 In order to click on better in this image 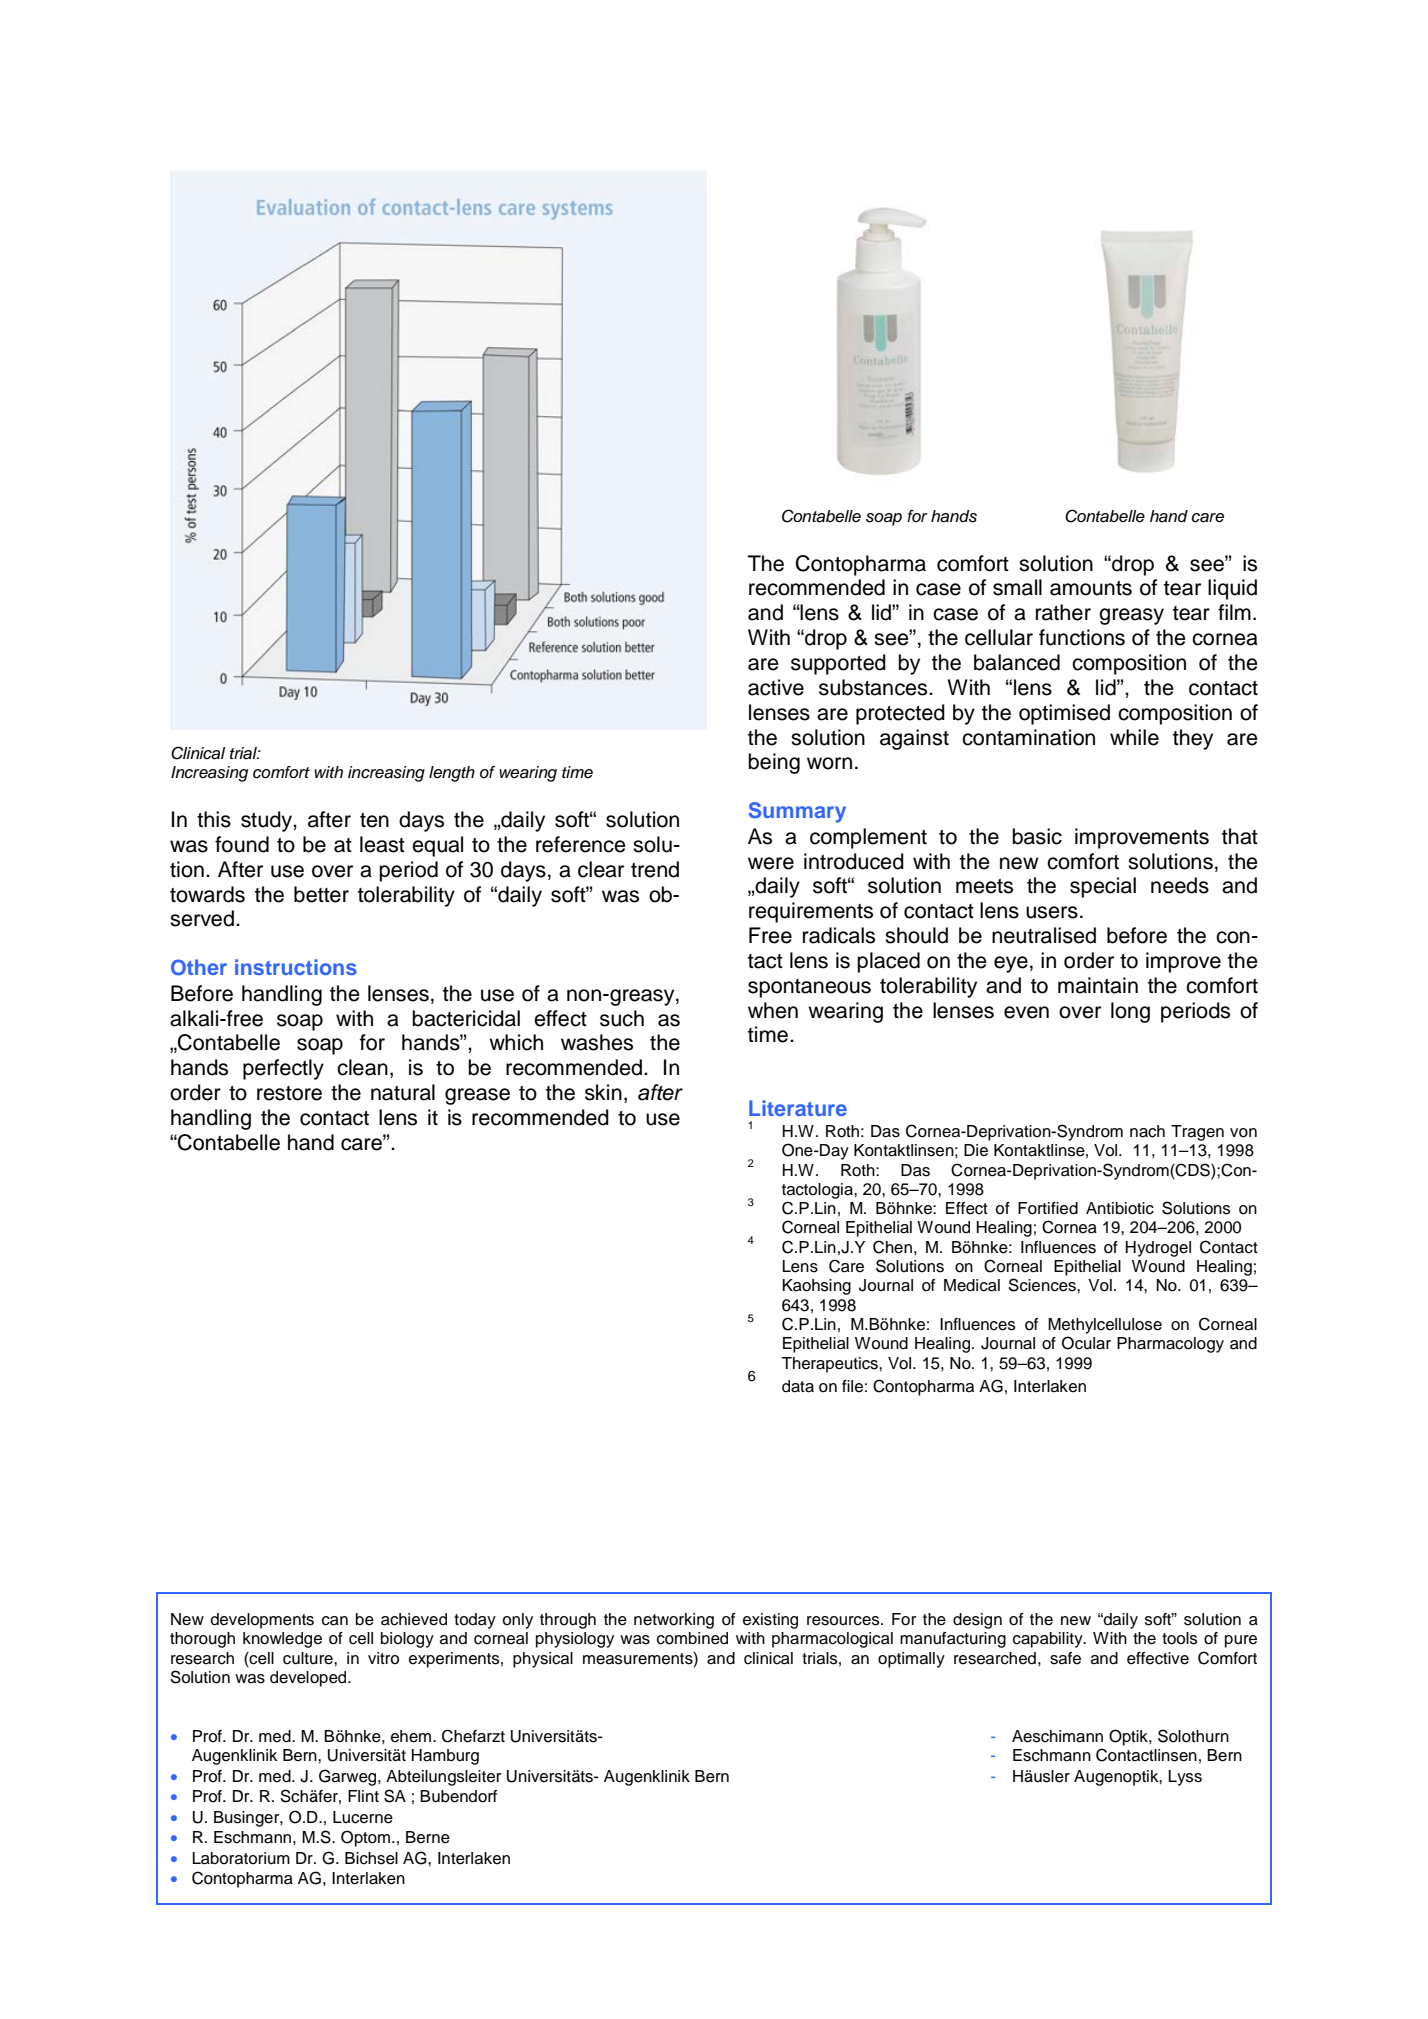, I will do `click(321, 894)`.
